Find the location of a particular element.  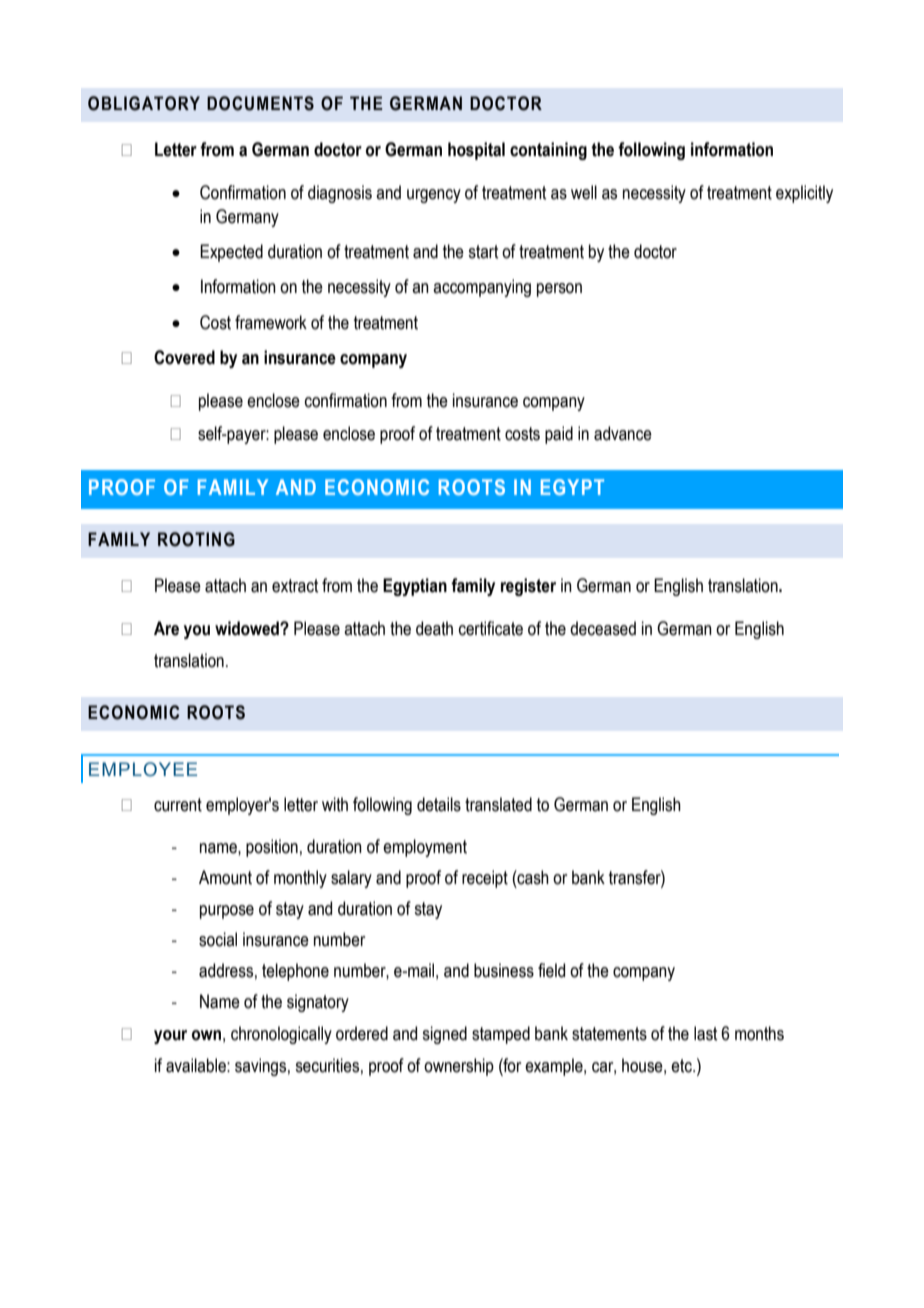

hospital is located at coordinates (476, 151).
